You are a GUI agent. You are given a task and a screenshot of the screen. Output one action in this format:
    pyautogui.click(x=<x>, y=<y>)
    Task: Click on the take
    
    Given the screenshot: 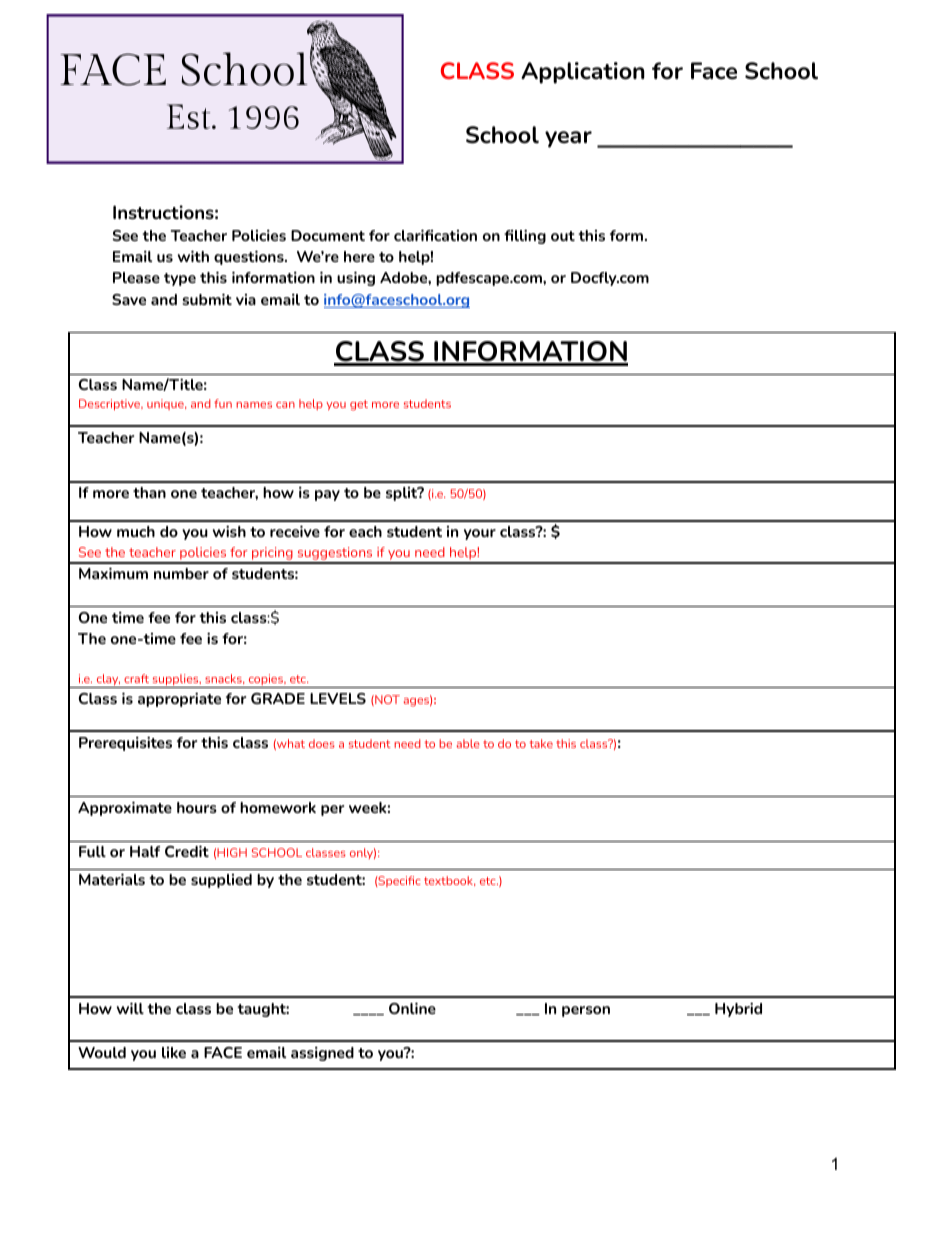 What is the action you would take?
    pyautogui.click(x=541, y=743)
